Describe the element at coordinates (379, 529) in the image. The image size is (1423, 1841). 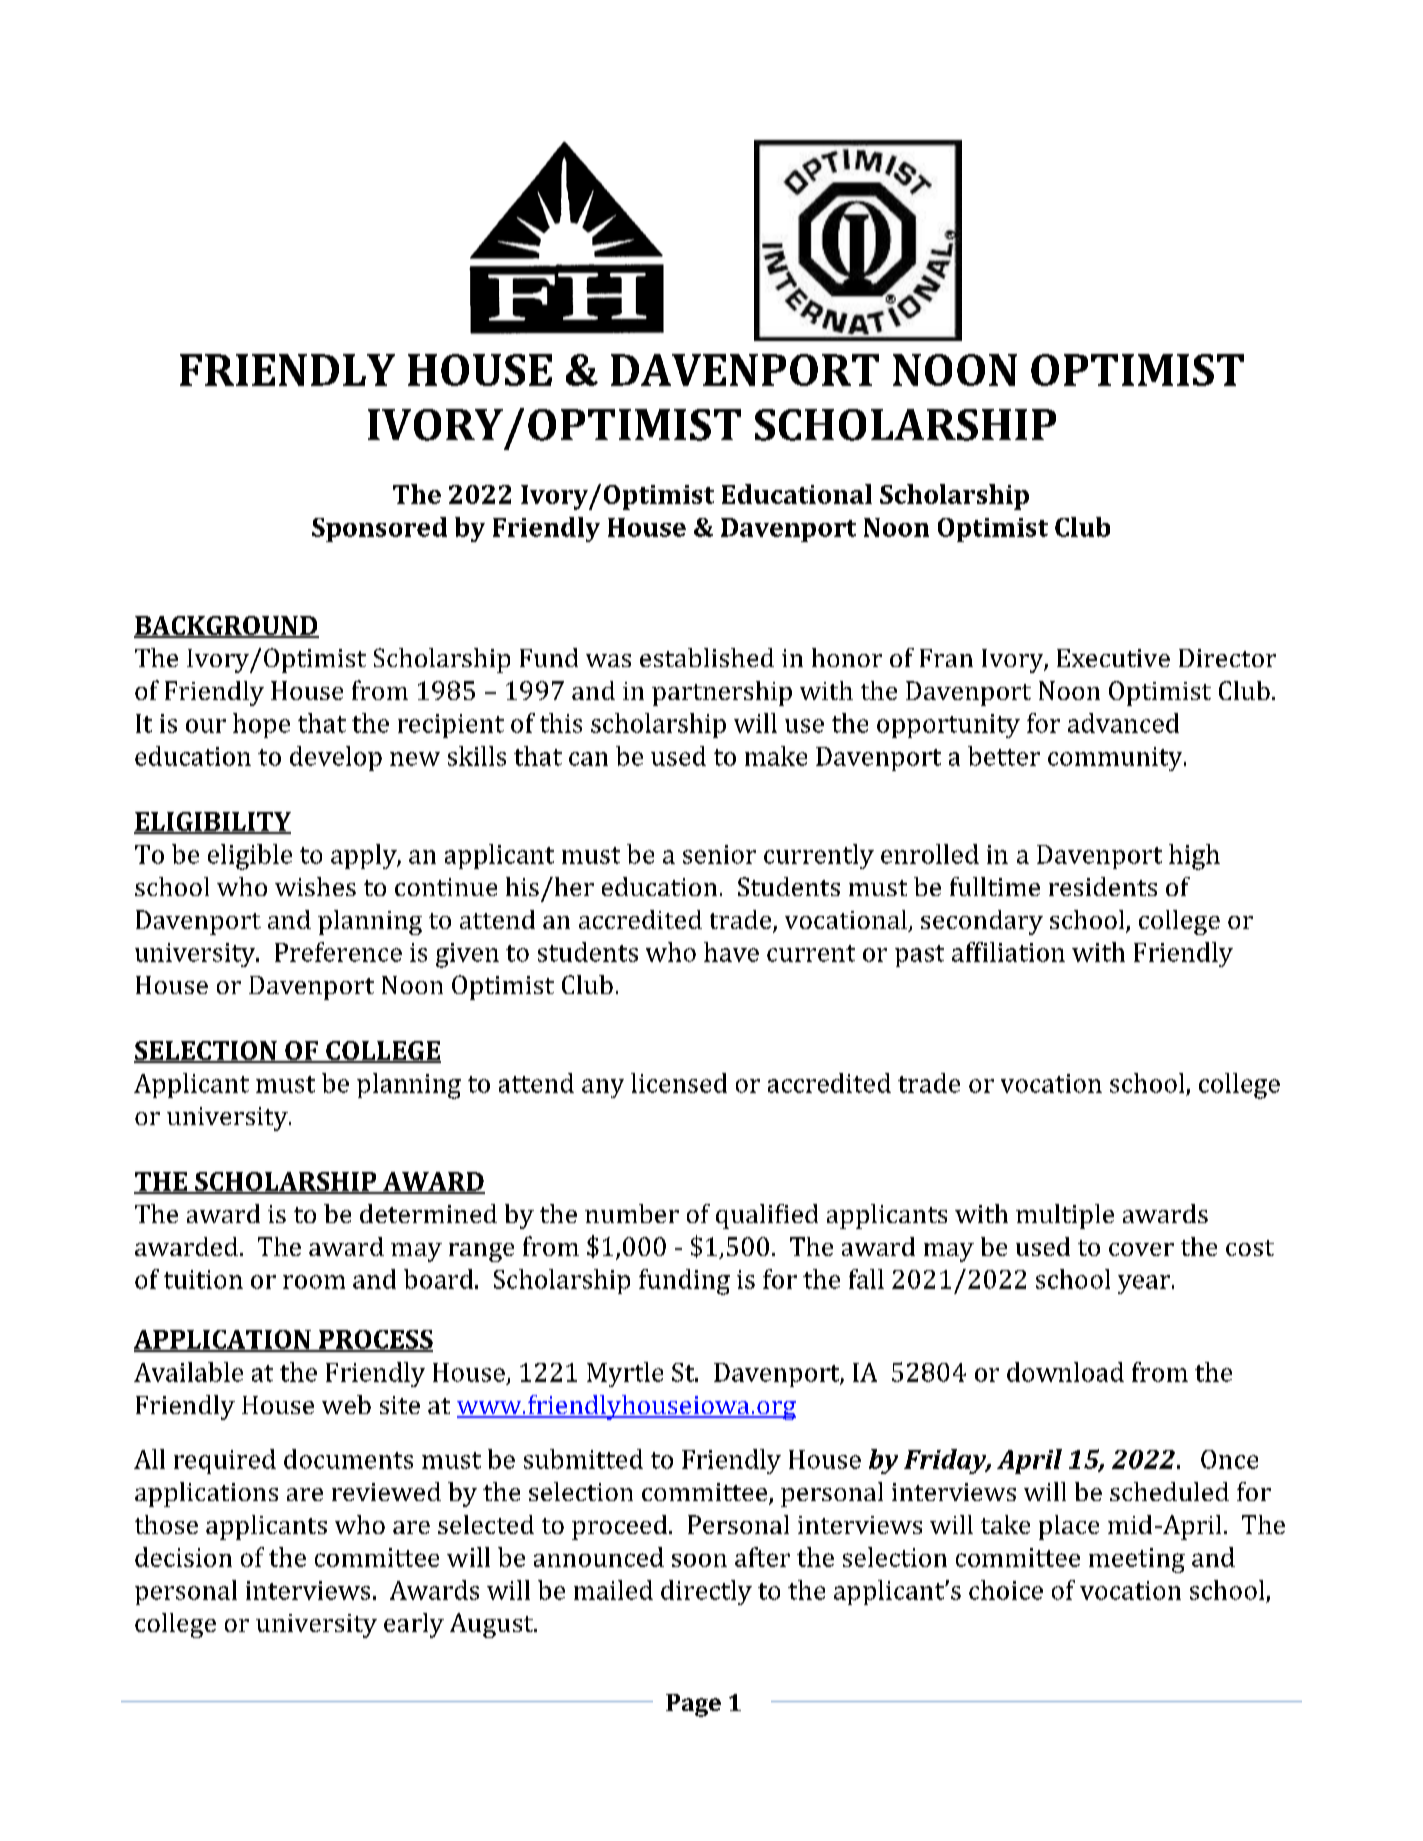
I see `Sponsored` at that location.
